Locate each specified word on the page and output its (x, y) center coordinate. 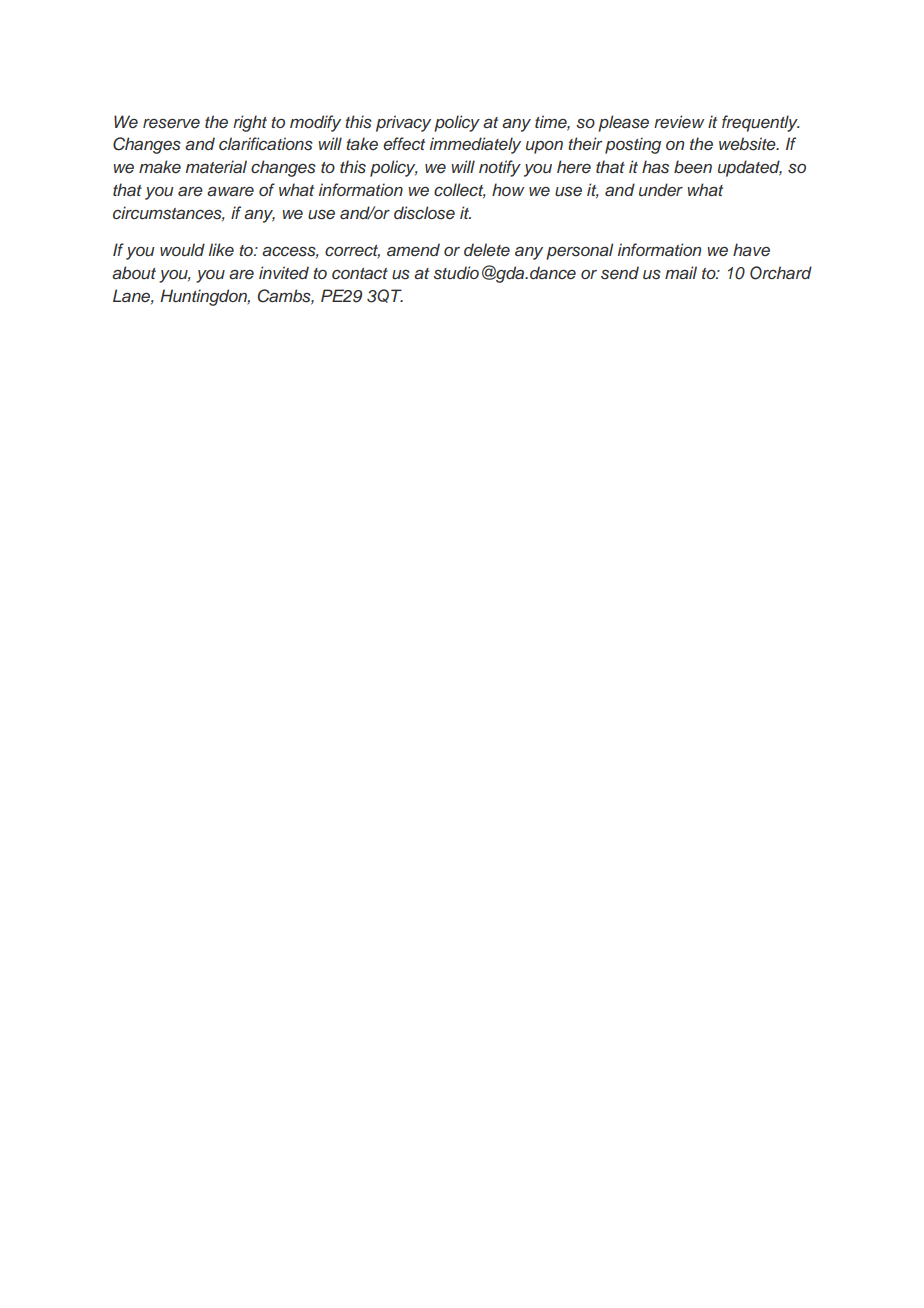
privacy (403, 123)
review (679, 121)
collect (460, 190)
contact (360, 273)
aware (230, 191)
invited (284, 273)
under (661, 190)
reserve (171, 124)
